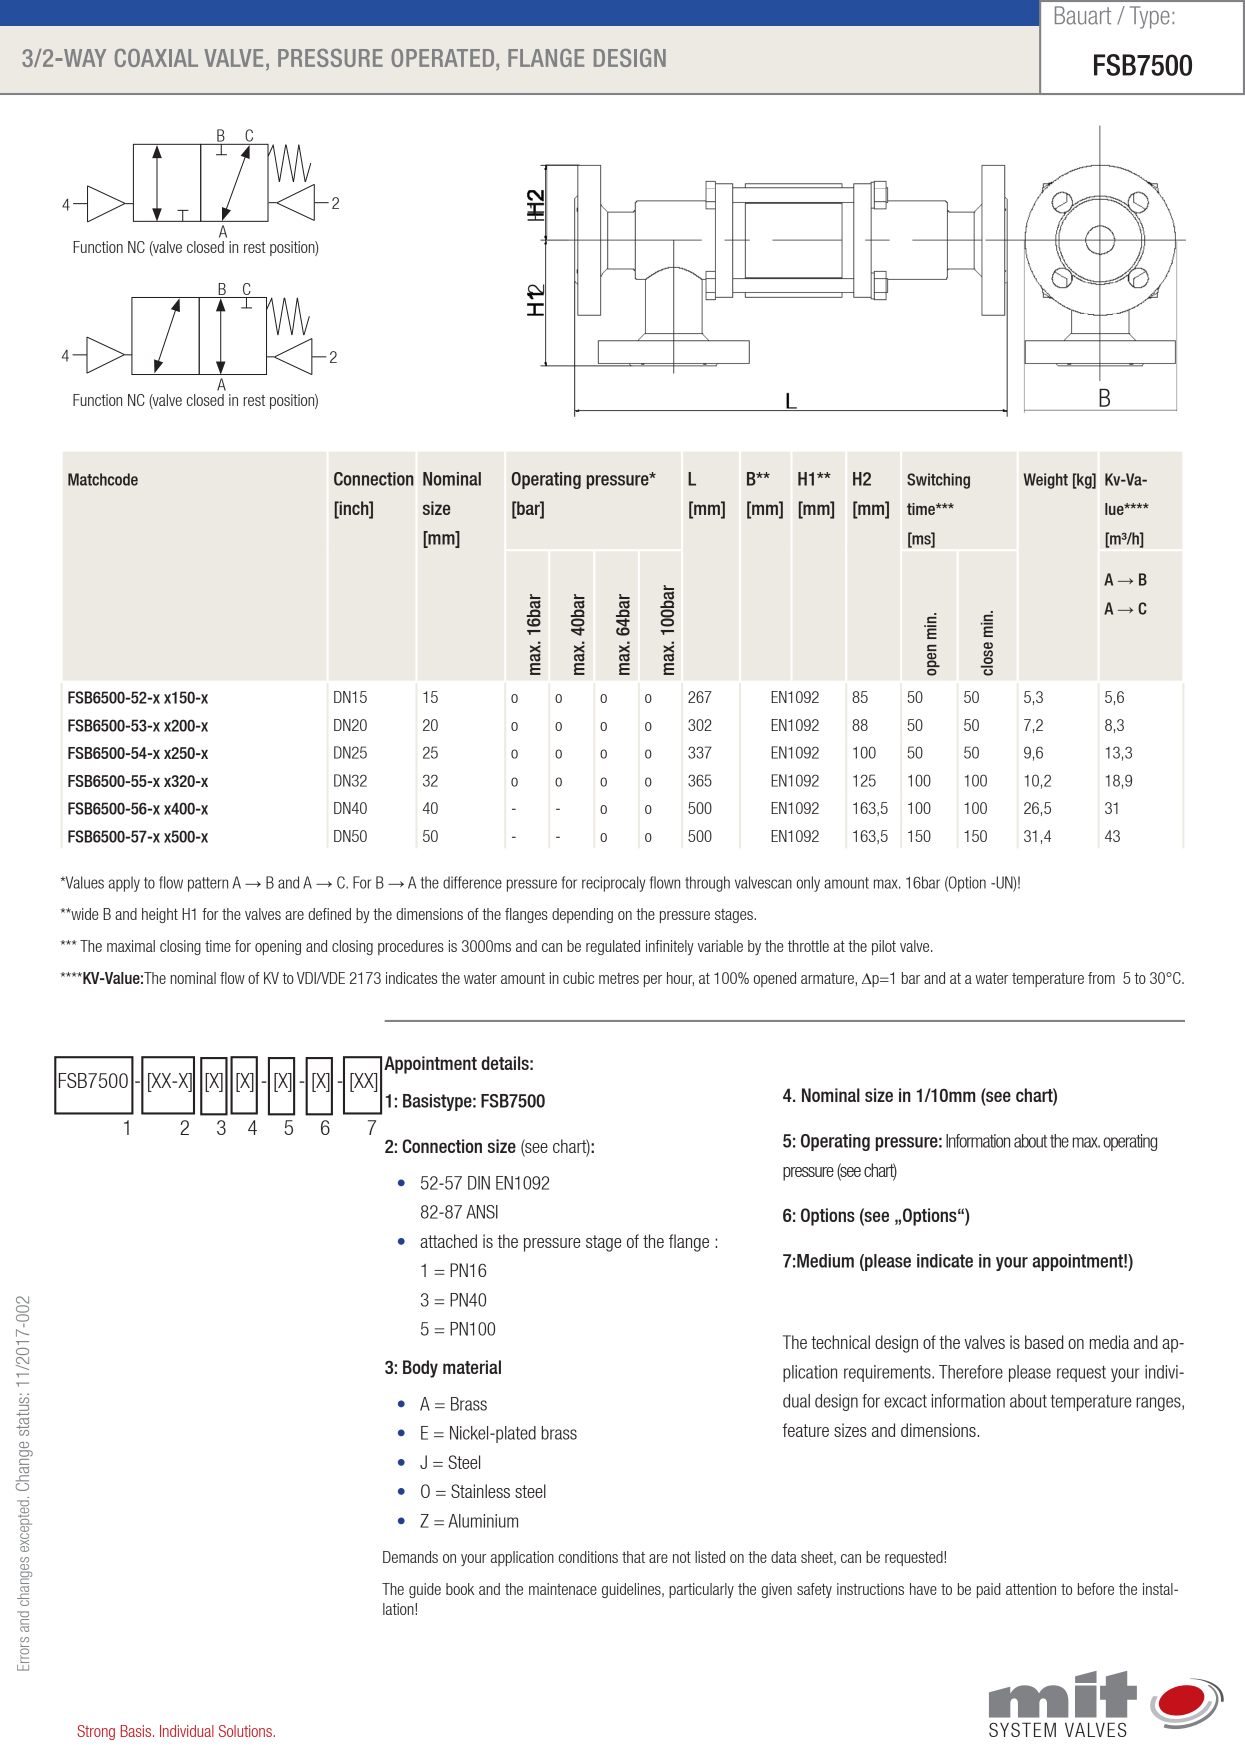  I want to click on pattern, so click(208, 884).
